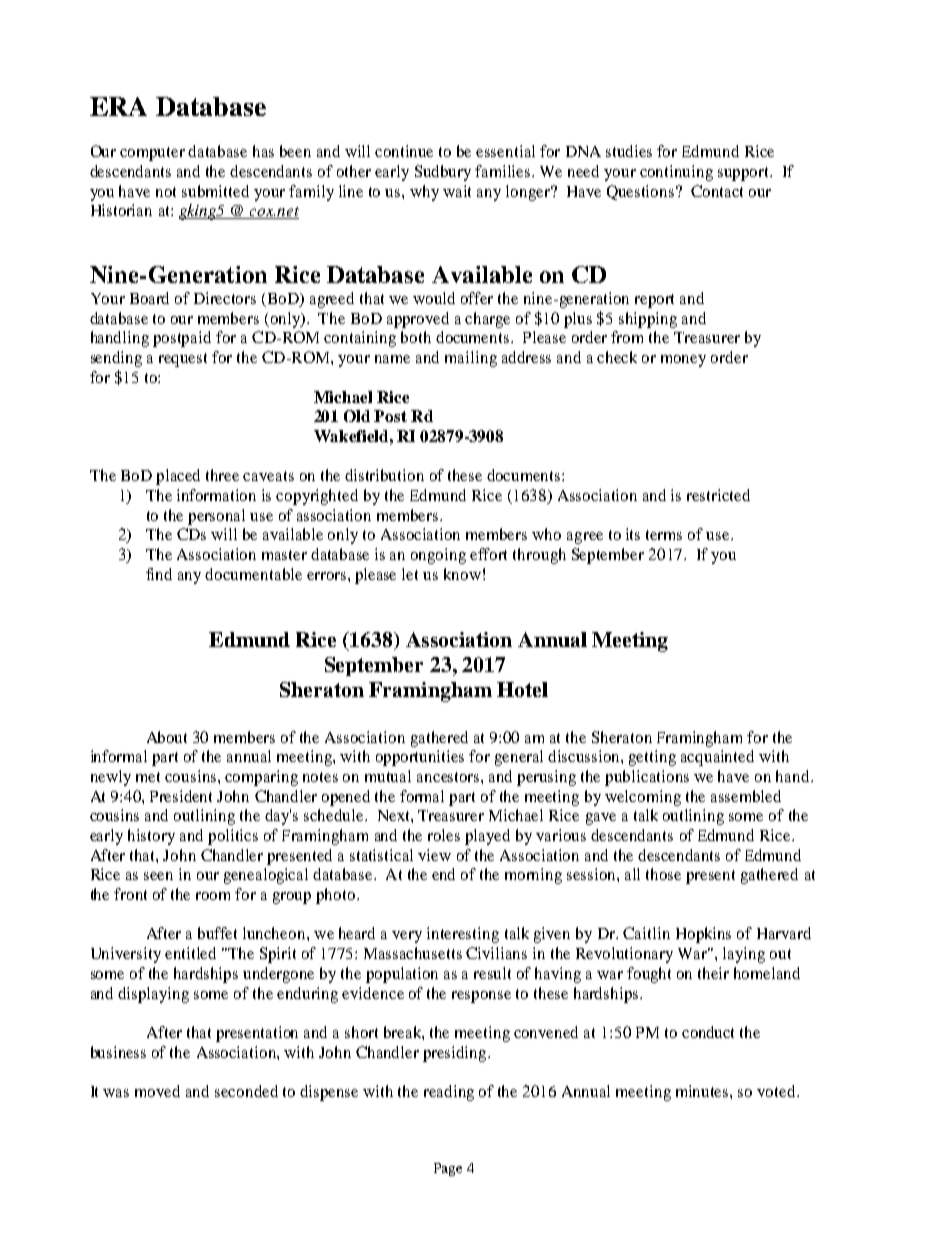 This document has width=952, height=1233. Describe the element at coordinates (215, 191) in the document. I see `submitted` at that location.
